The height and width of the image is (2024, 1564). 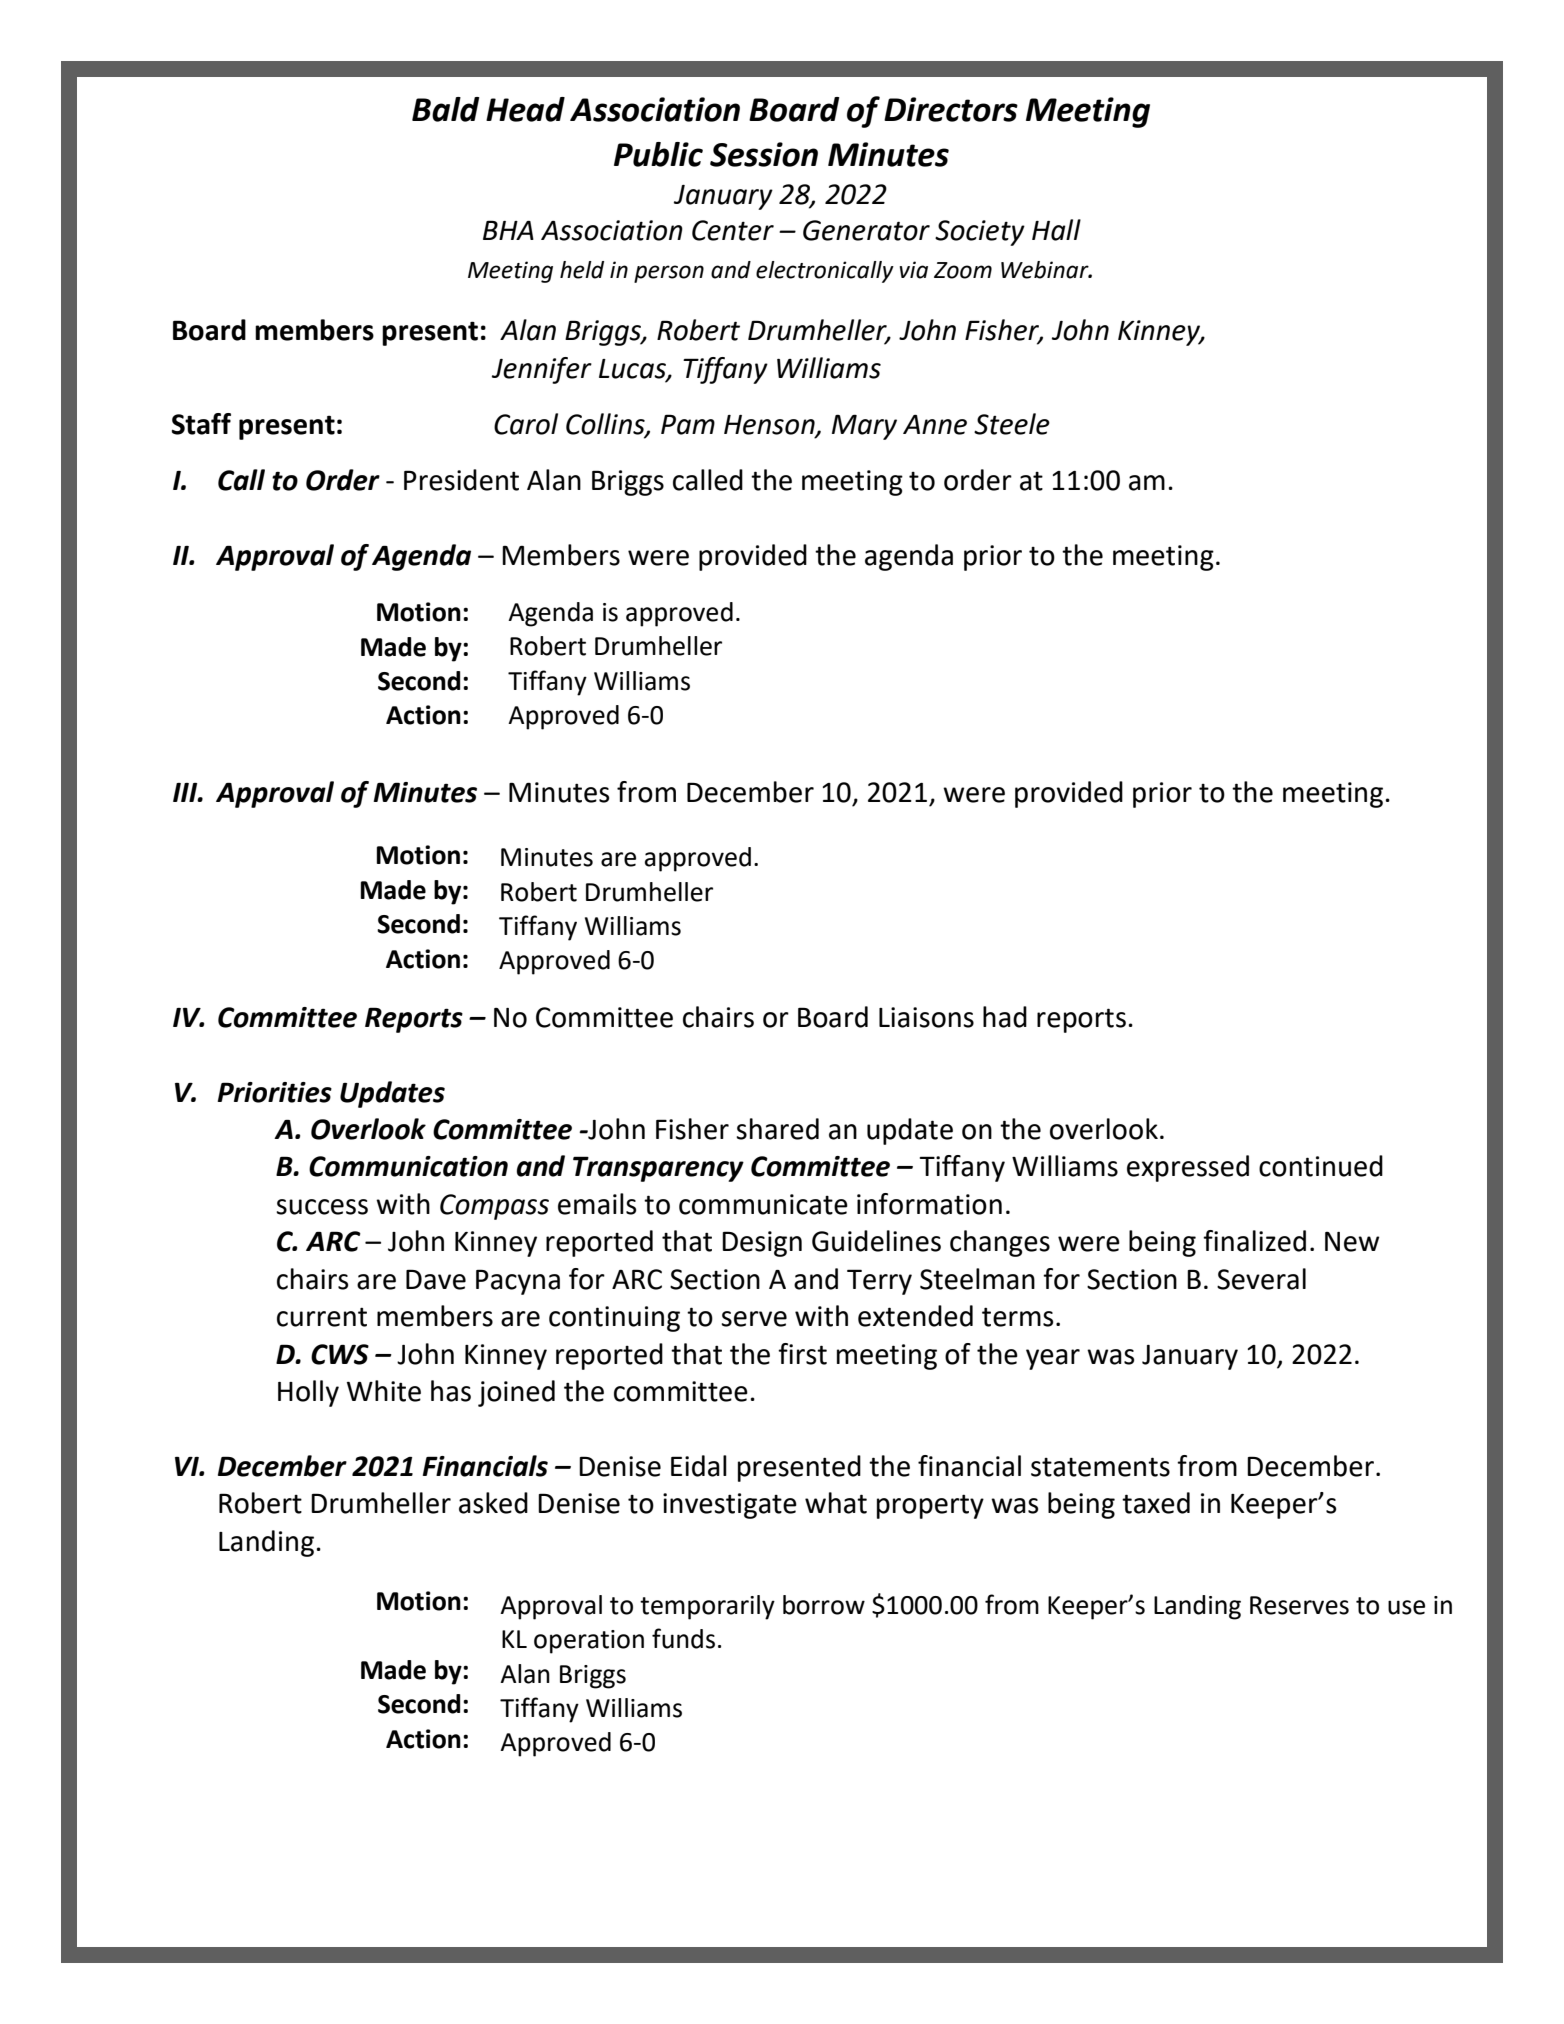 I want to click on Bald, so click(x=446, y=109).
